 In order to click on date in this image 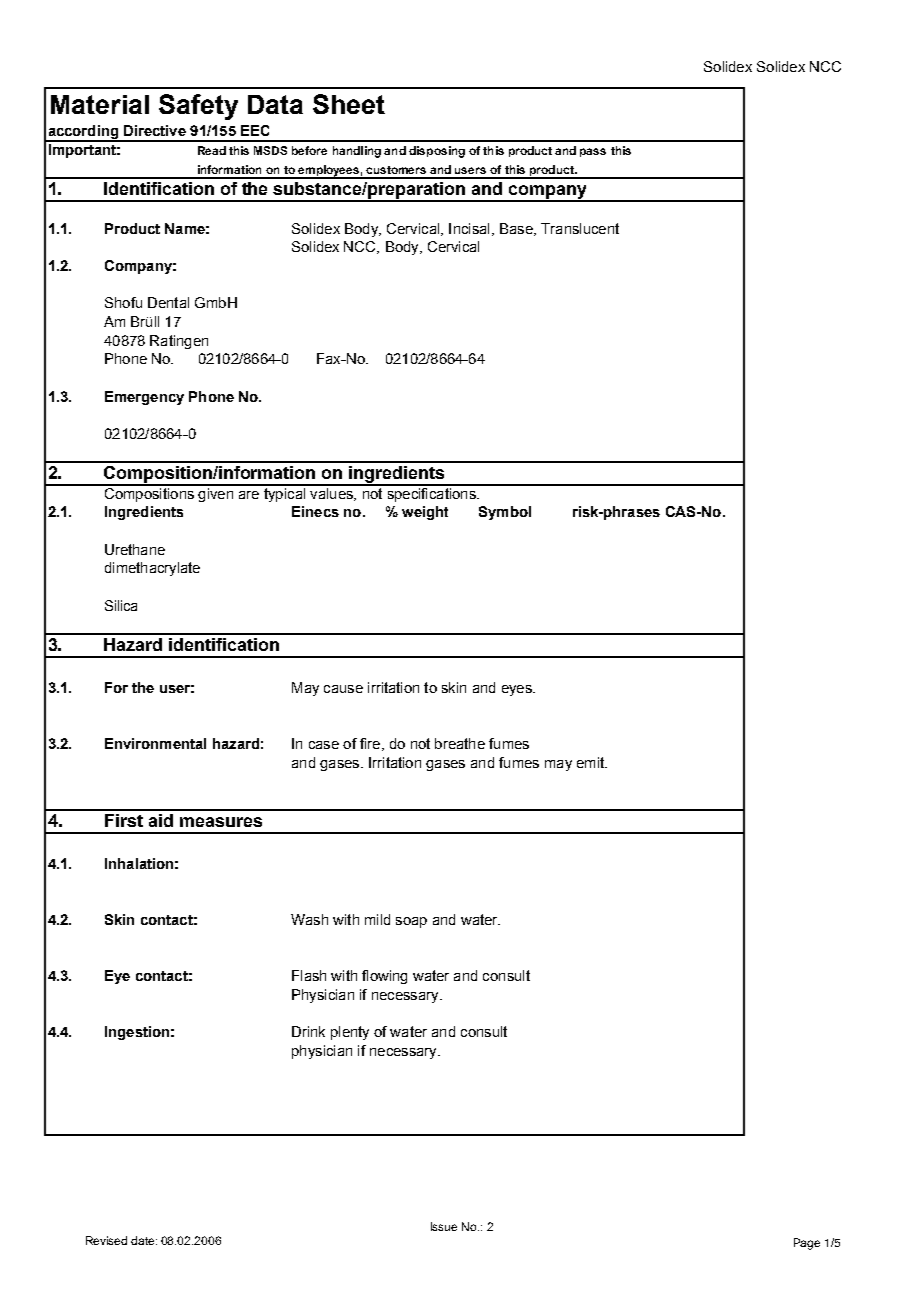, I will do `click(144, 1240)`.
